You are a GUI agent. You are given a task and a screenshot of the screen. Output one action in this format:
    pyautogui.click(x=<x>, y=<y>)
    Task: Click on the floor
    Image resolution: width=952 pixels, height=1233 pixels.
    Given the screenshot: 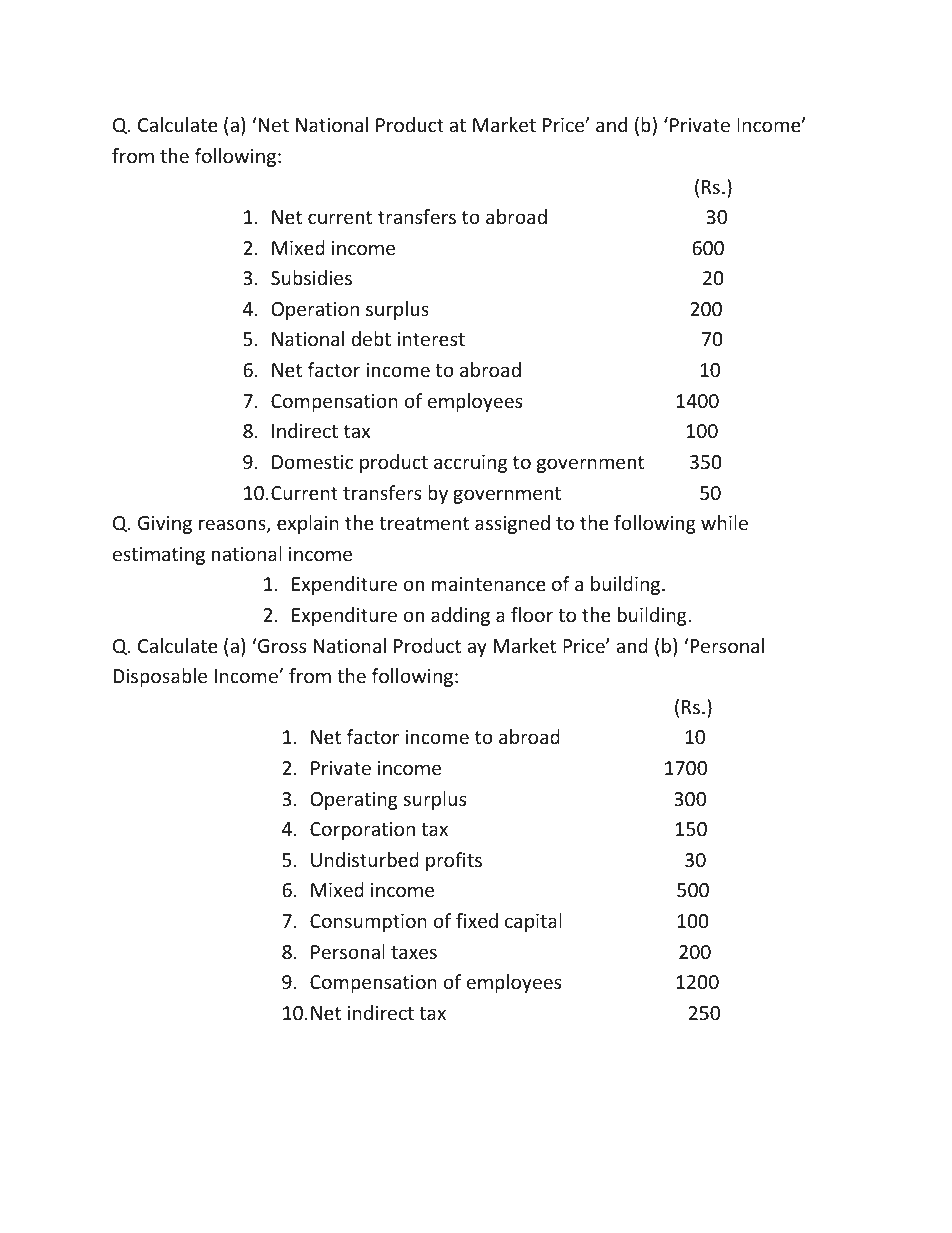 What is the action you would take?
    pyautogui.click(x=532, y=614)
